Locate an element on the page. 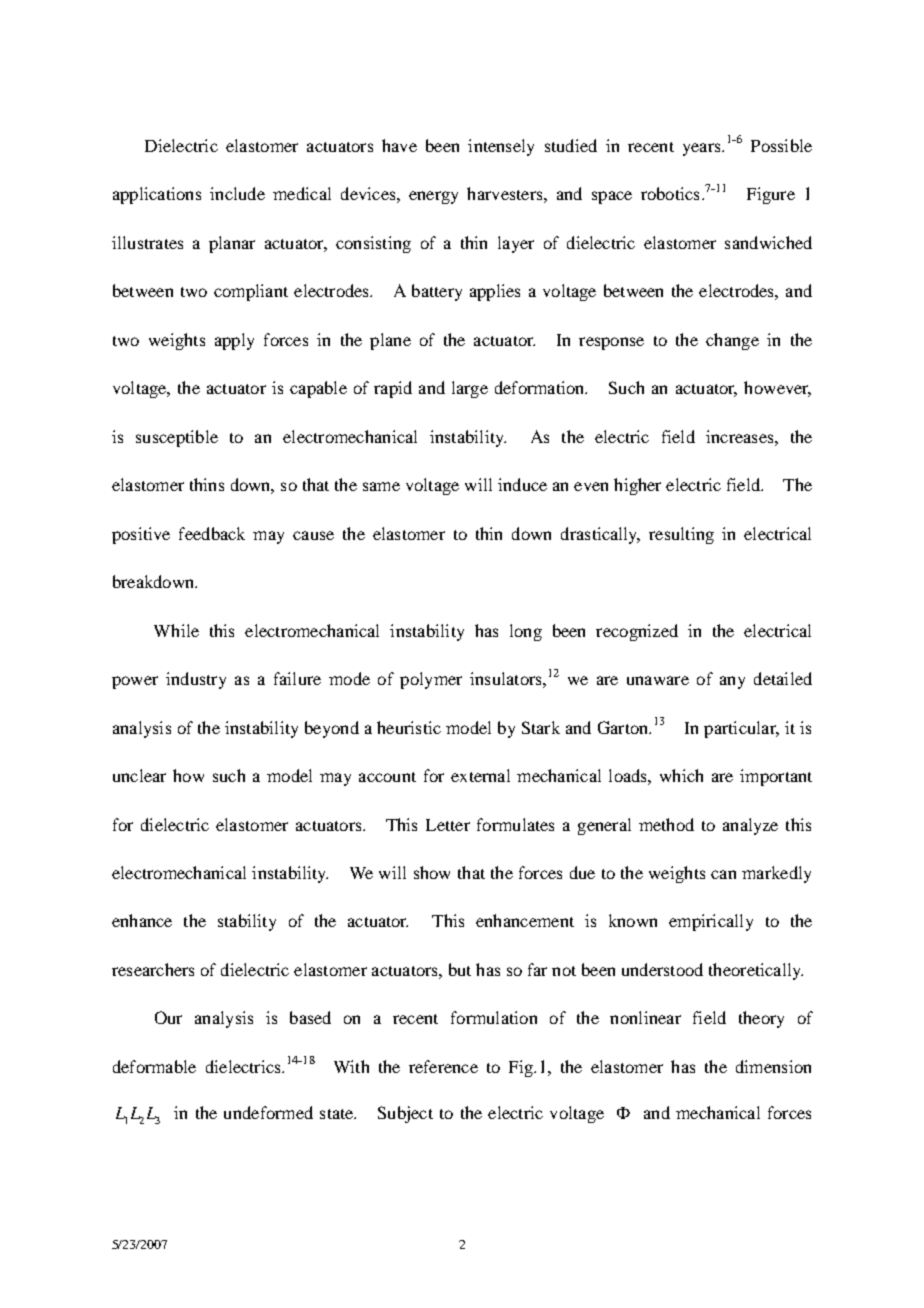 This image has height=1308, width=924. energy is located at coordinates (433, 197).
